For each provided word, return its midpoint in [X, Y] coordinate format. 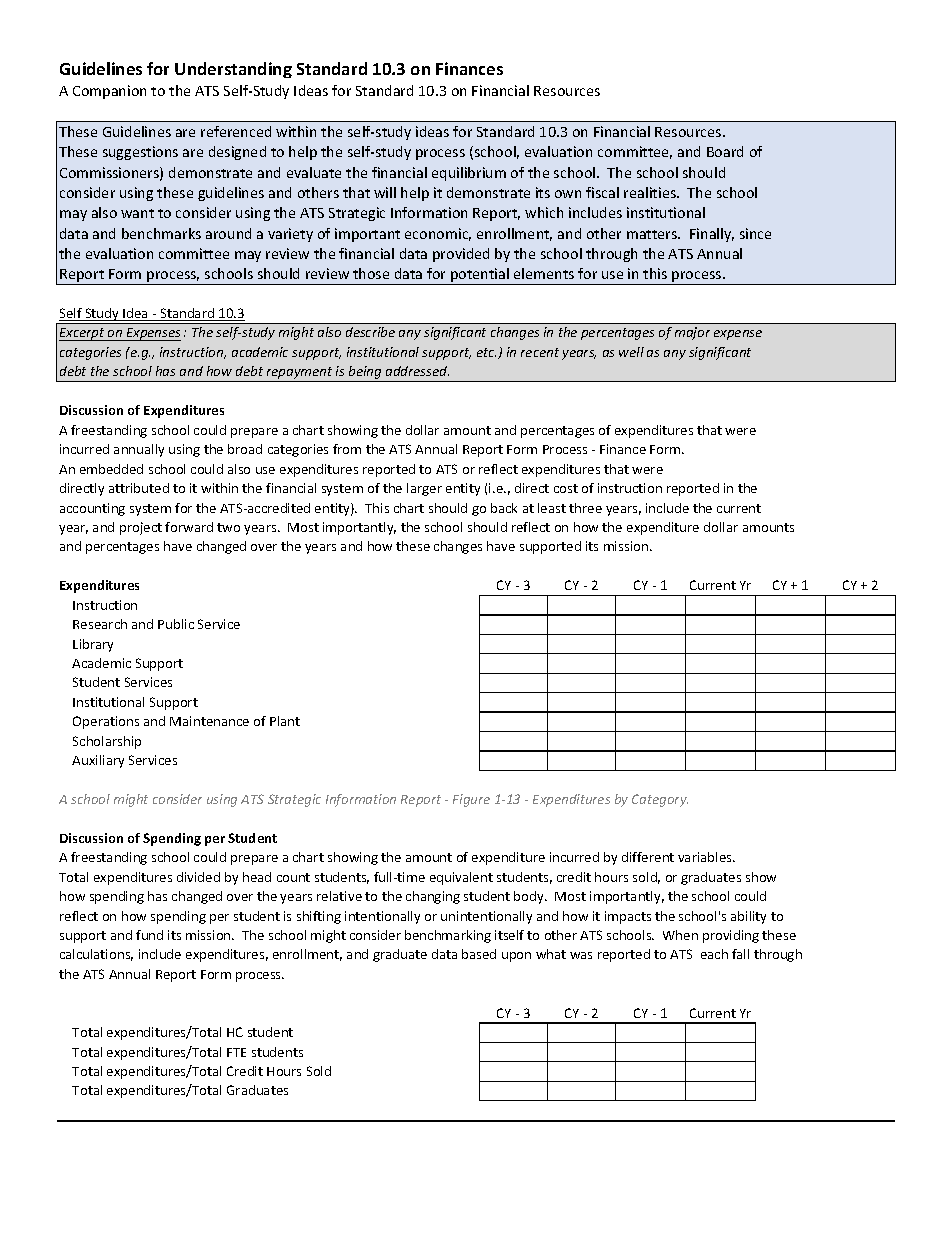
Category [660, 800]
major [692, 333]
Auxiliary [98, 761]
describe [370, 332]
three [585, 508]
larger [424, 489]
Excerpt [83, 334]
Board [725, 151]
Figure [471, 800]
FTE [236, 1052]
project [141, 528]
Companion [109, 92]
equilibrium [469, 174]
